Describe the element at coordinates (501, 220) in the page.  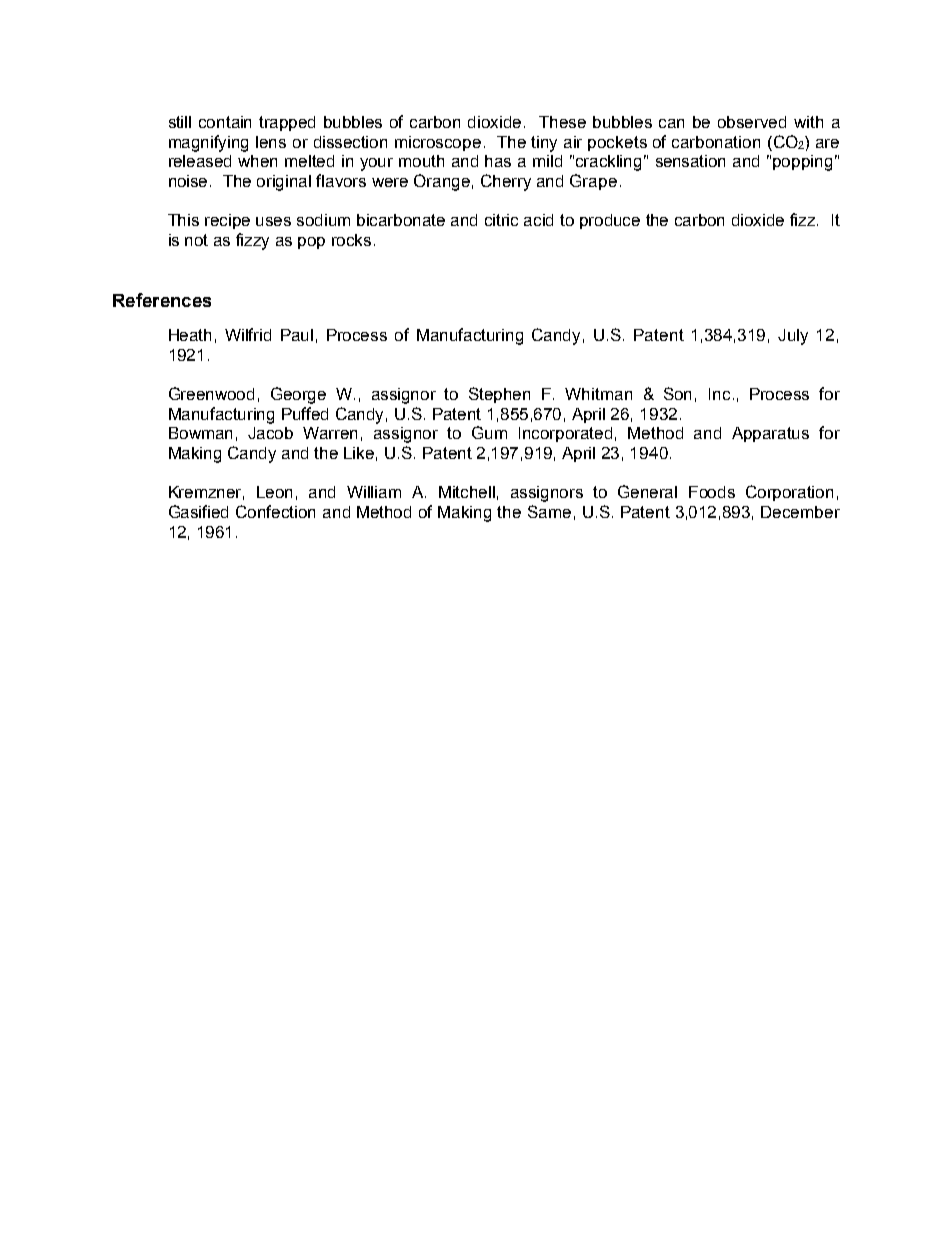
I see `citric` at that location.
